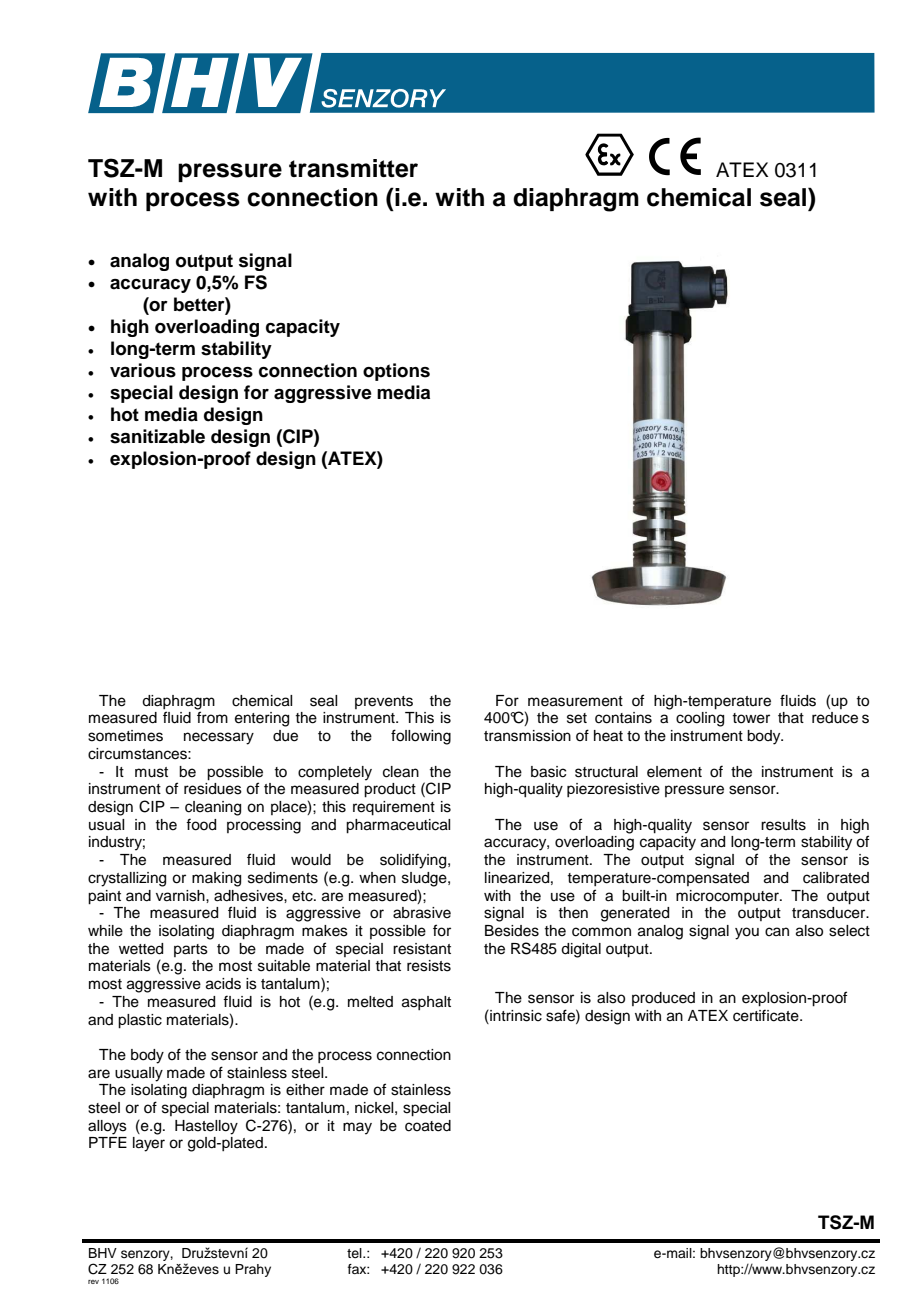  I want to click on requirement, so click(394, 808).
